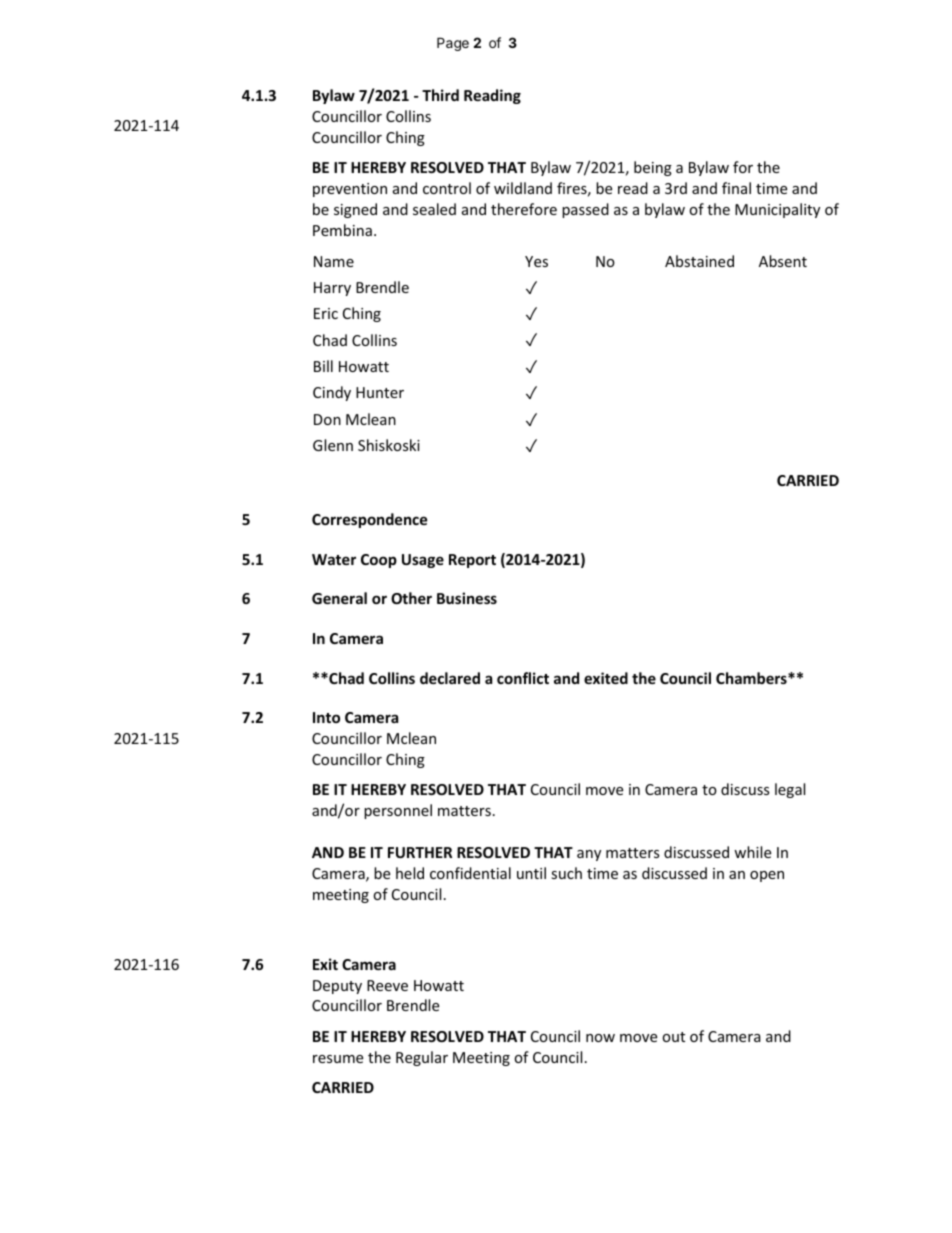  Describe the element at coordinates (380, 392) in the screenshot. I see `Hunter` at that location.
